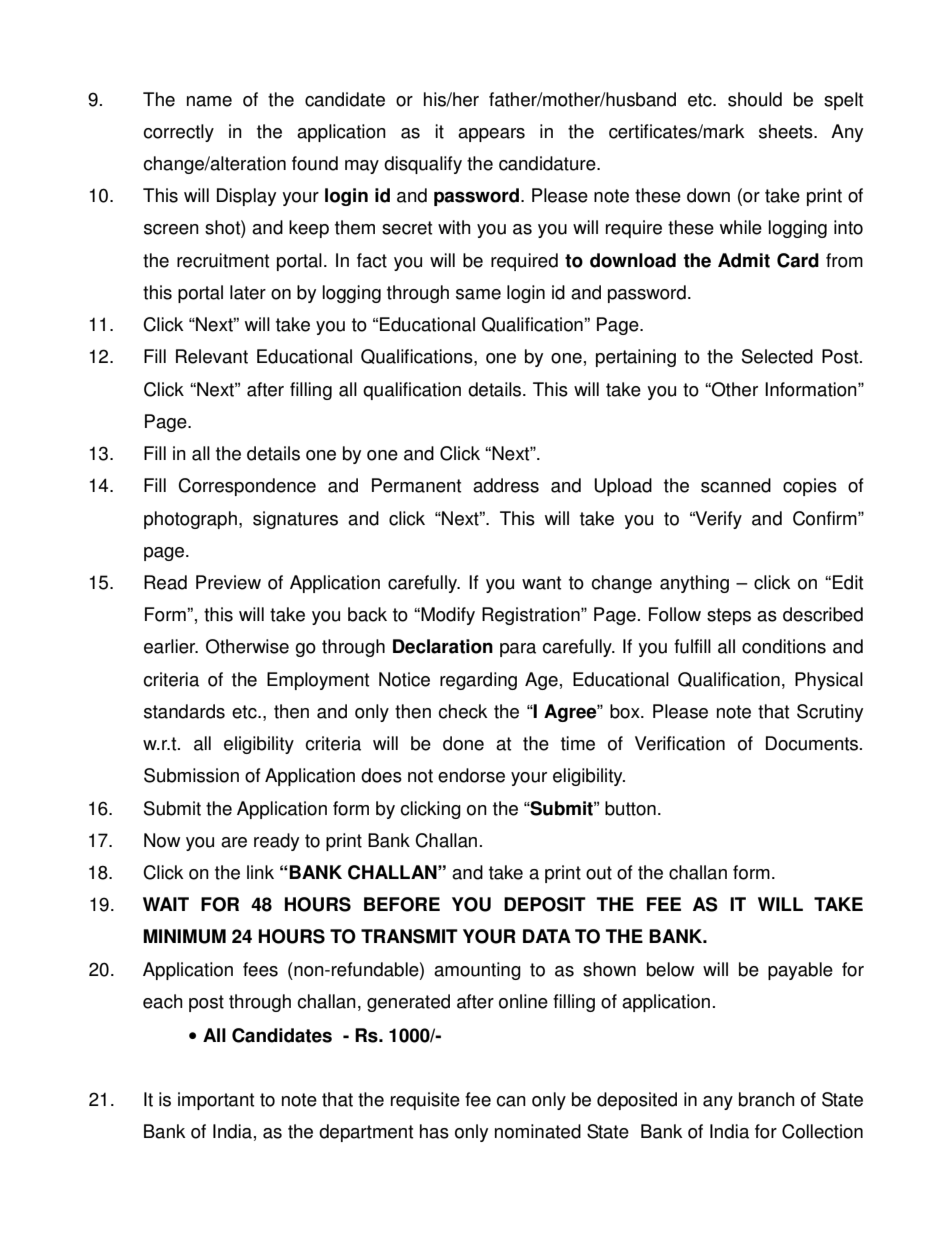  Describe the element at coordinates (212, 356) in the screenshot. I see `Relevant` at that location.
